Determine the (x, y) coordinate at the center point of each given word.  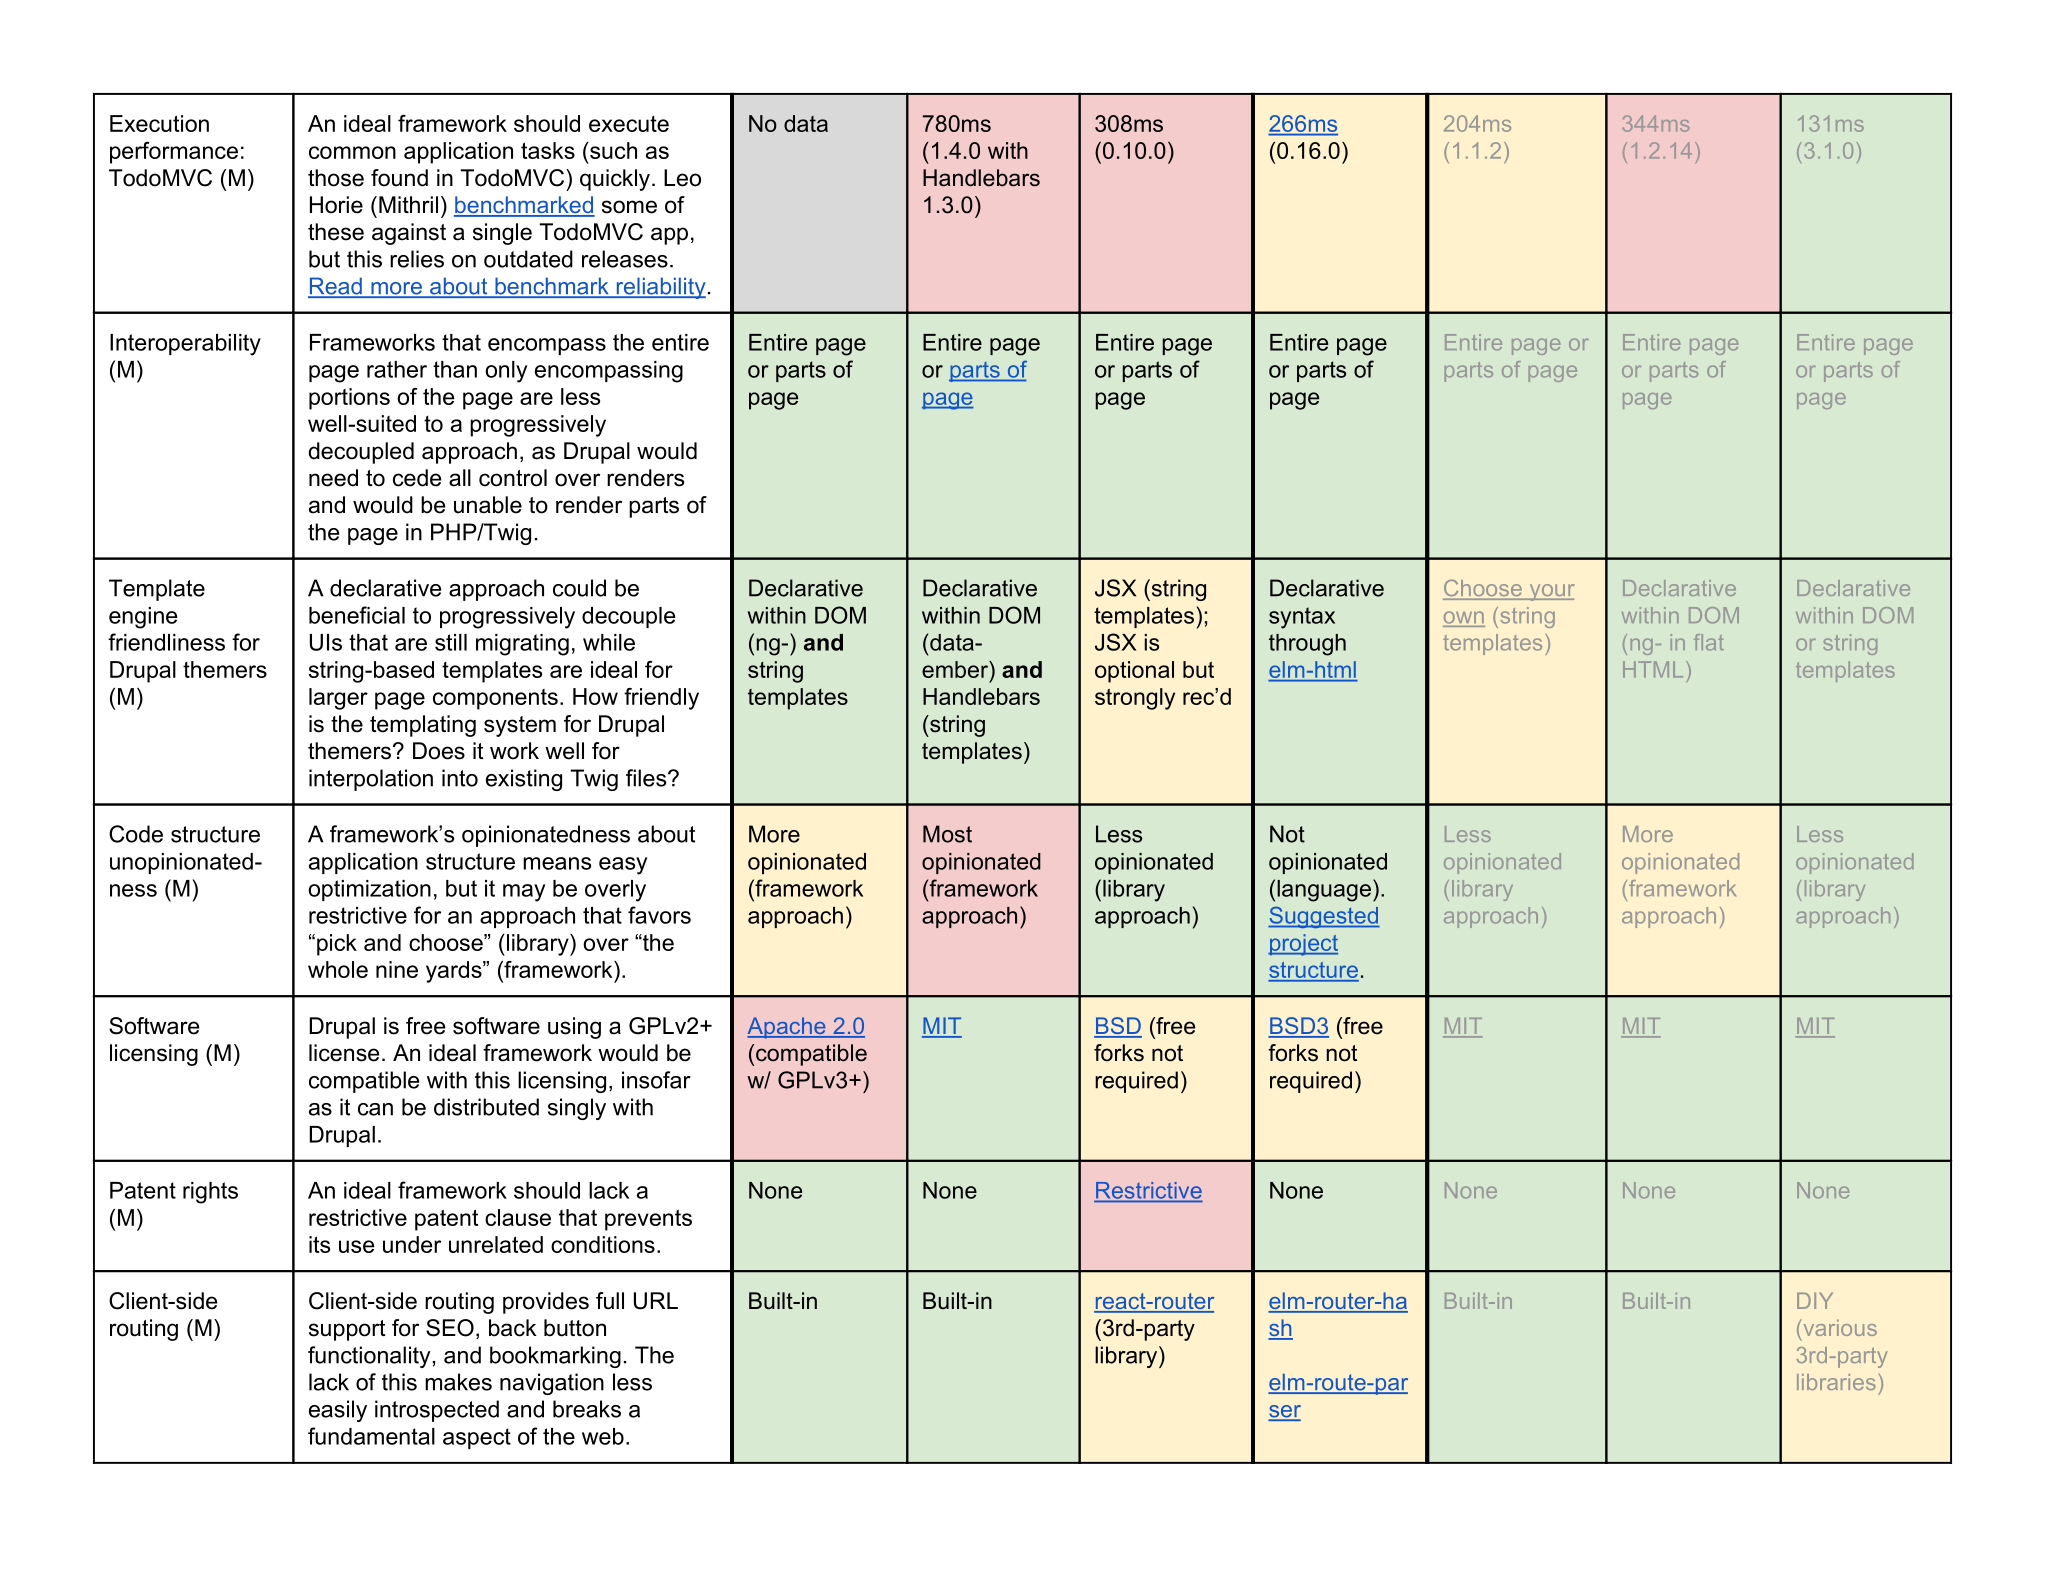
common (352, 152)
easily (338, 1411)
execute (629, 124)
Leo (682, 178)
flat (1709, 642)
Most (947, 834)
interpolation (371, 780)
